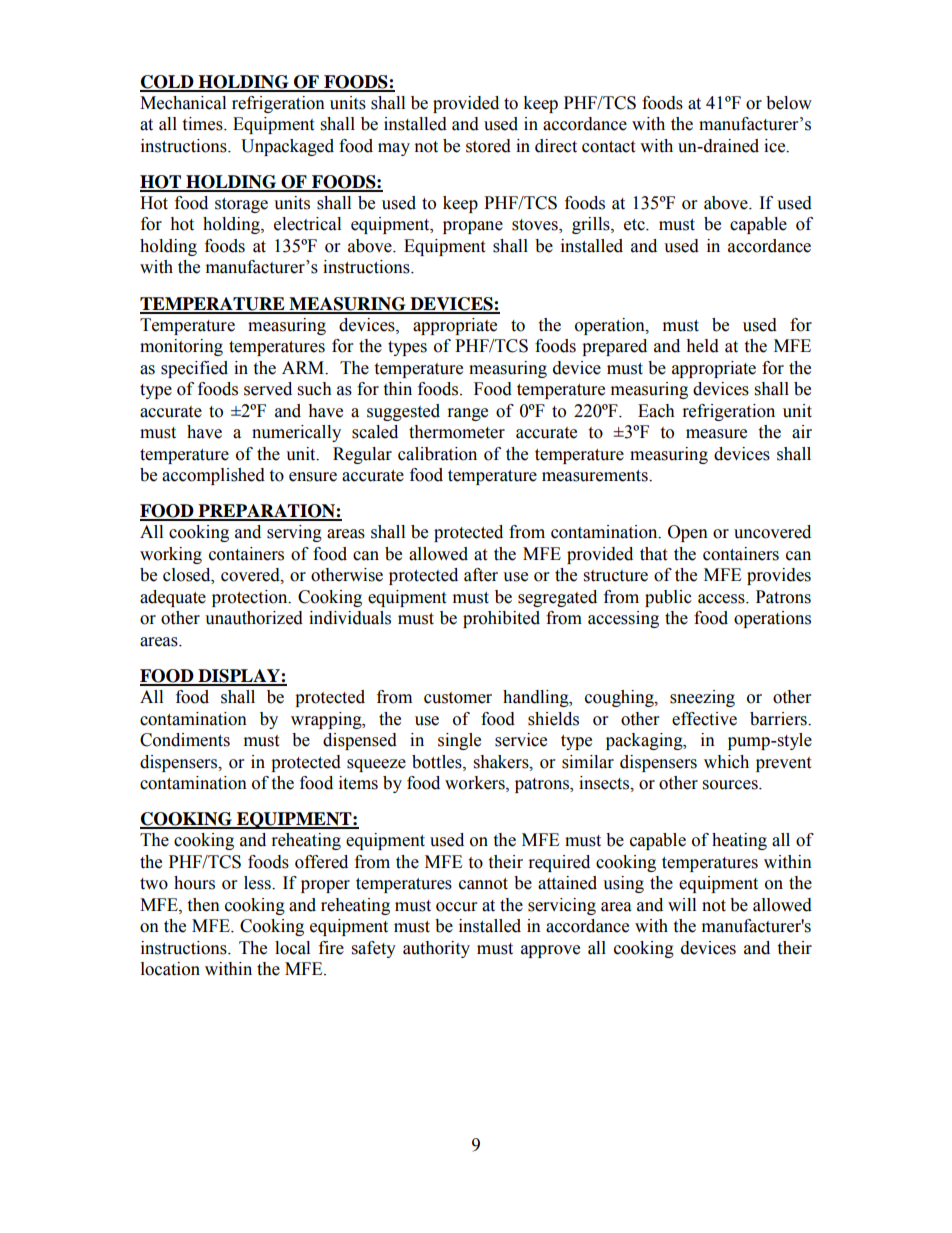 The image size is (952, 1233). What do you see at coordinates (789, 103) in the screenshot?
I see `below` at bounding box center [789, 103].
